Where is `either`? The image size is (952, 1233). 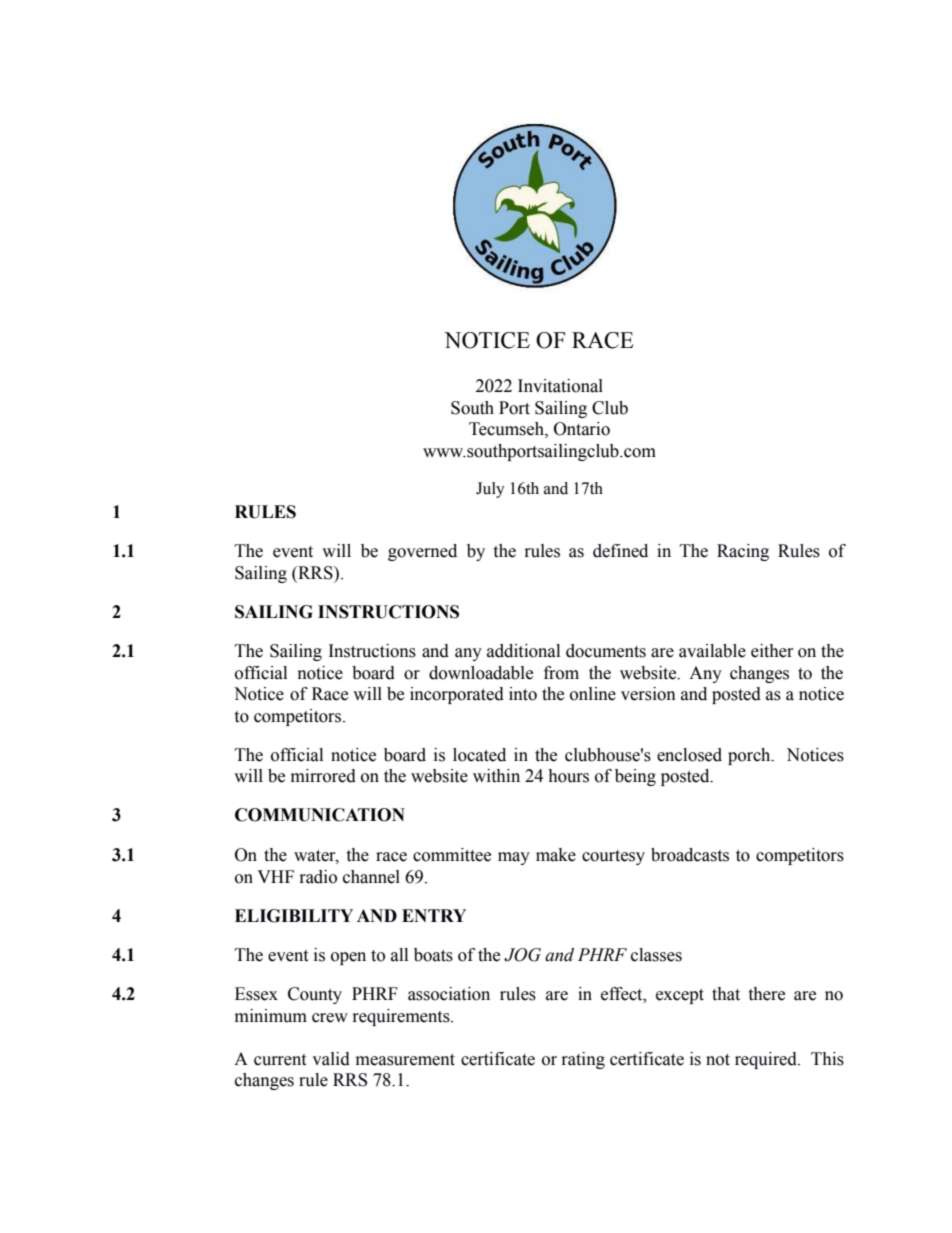 either is located at coordinates (772, 651).
